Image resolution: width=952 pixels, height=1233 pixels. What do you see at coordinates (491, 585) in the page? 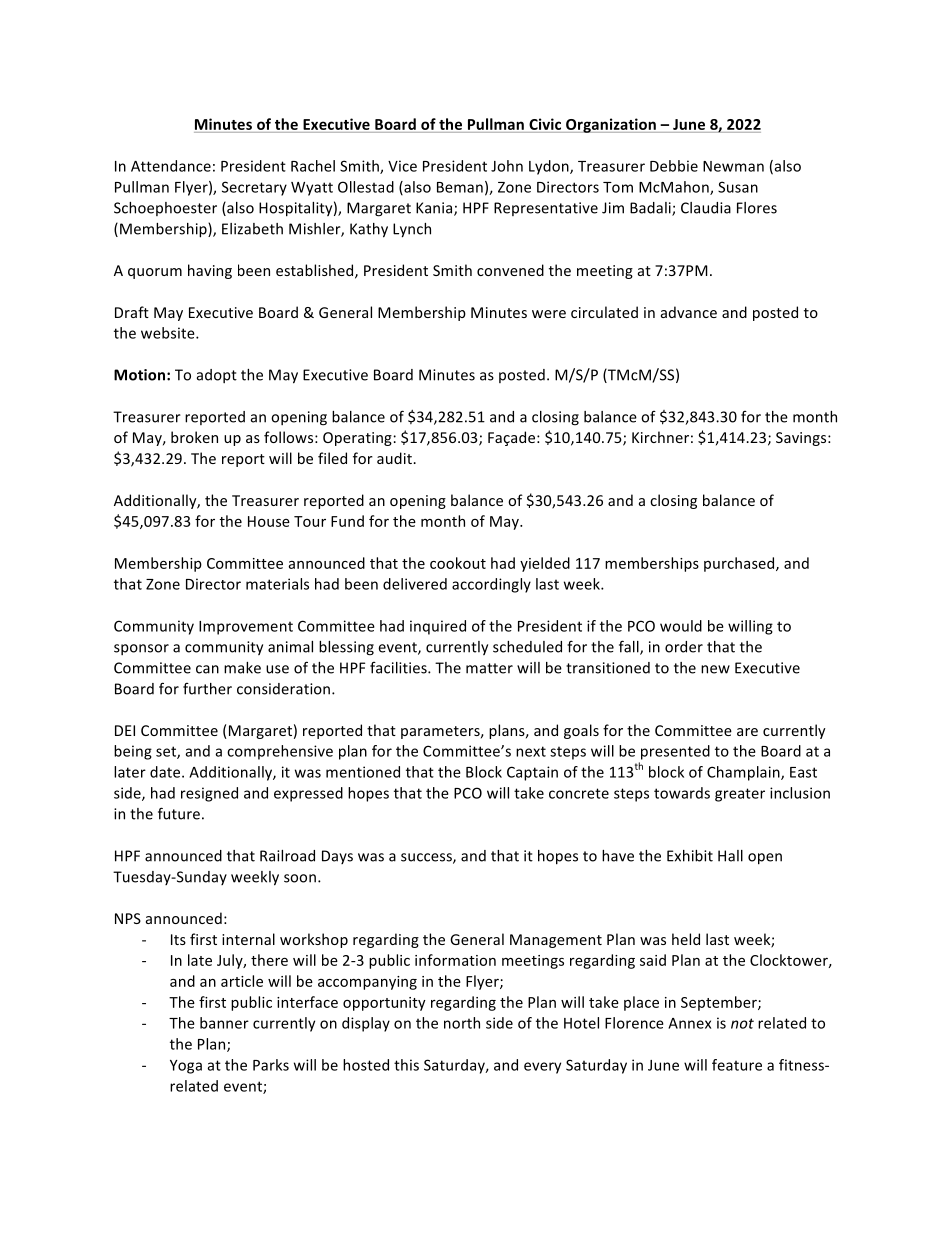
I see `accordingly` at bounding box center [491, 585].
